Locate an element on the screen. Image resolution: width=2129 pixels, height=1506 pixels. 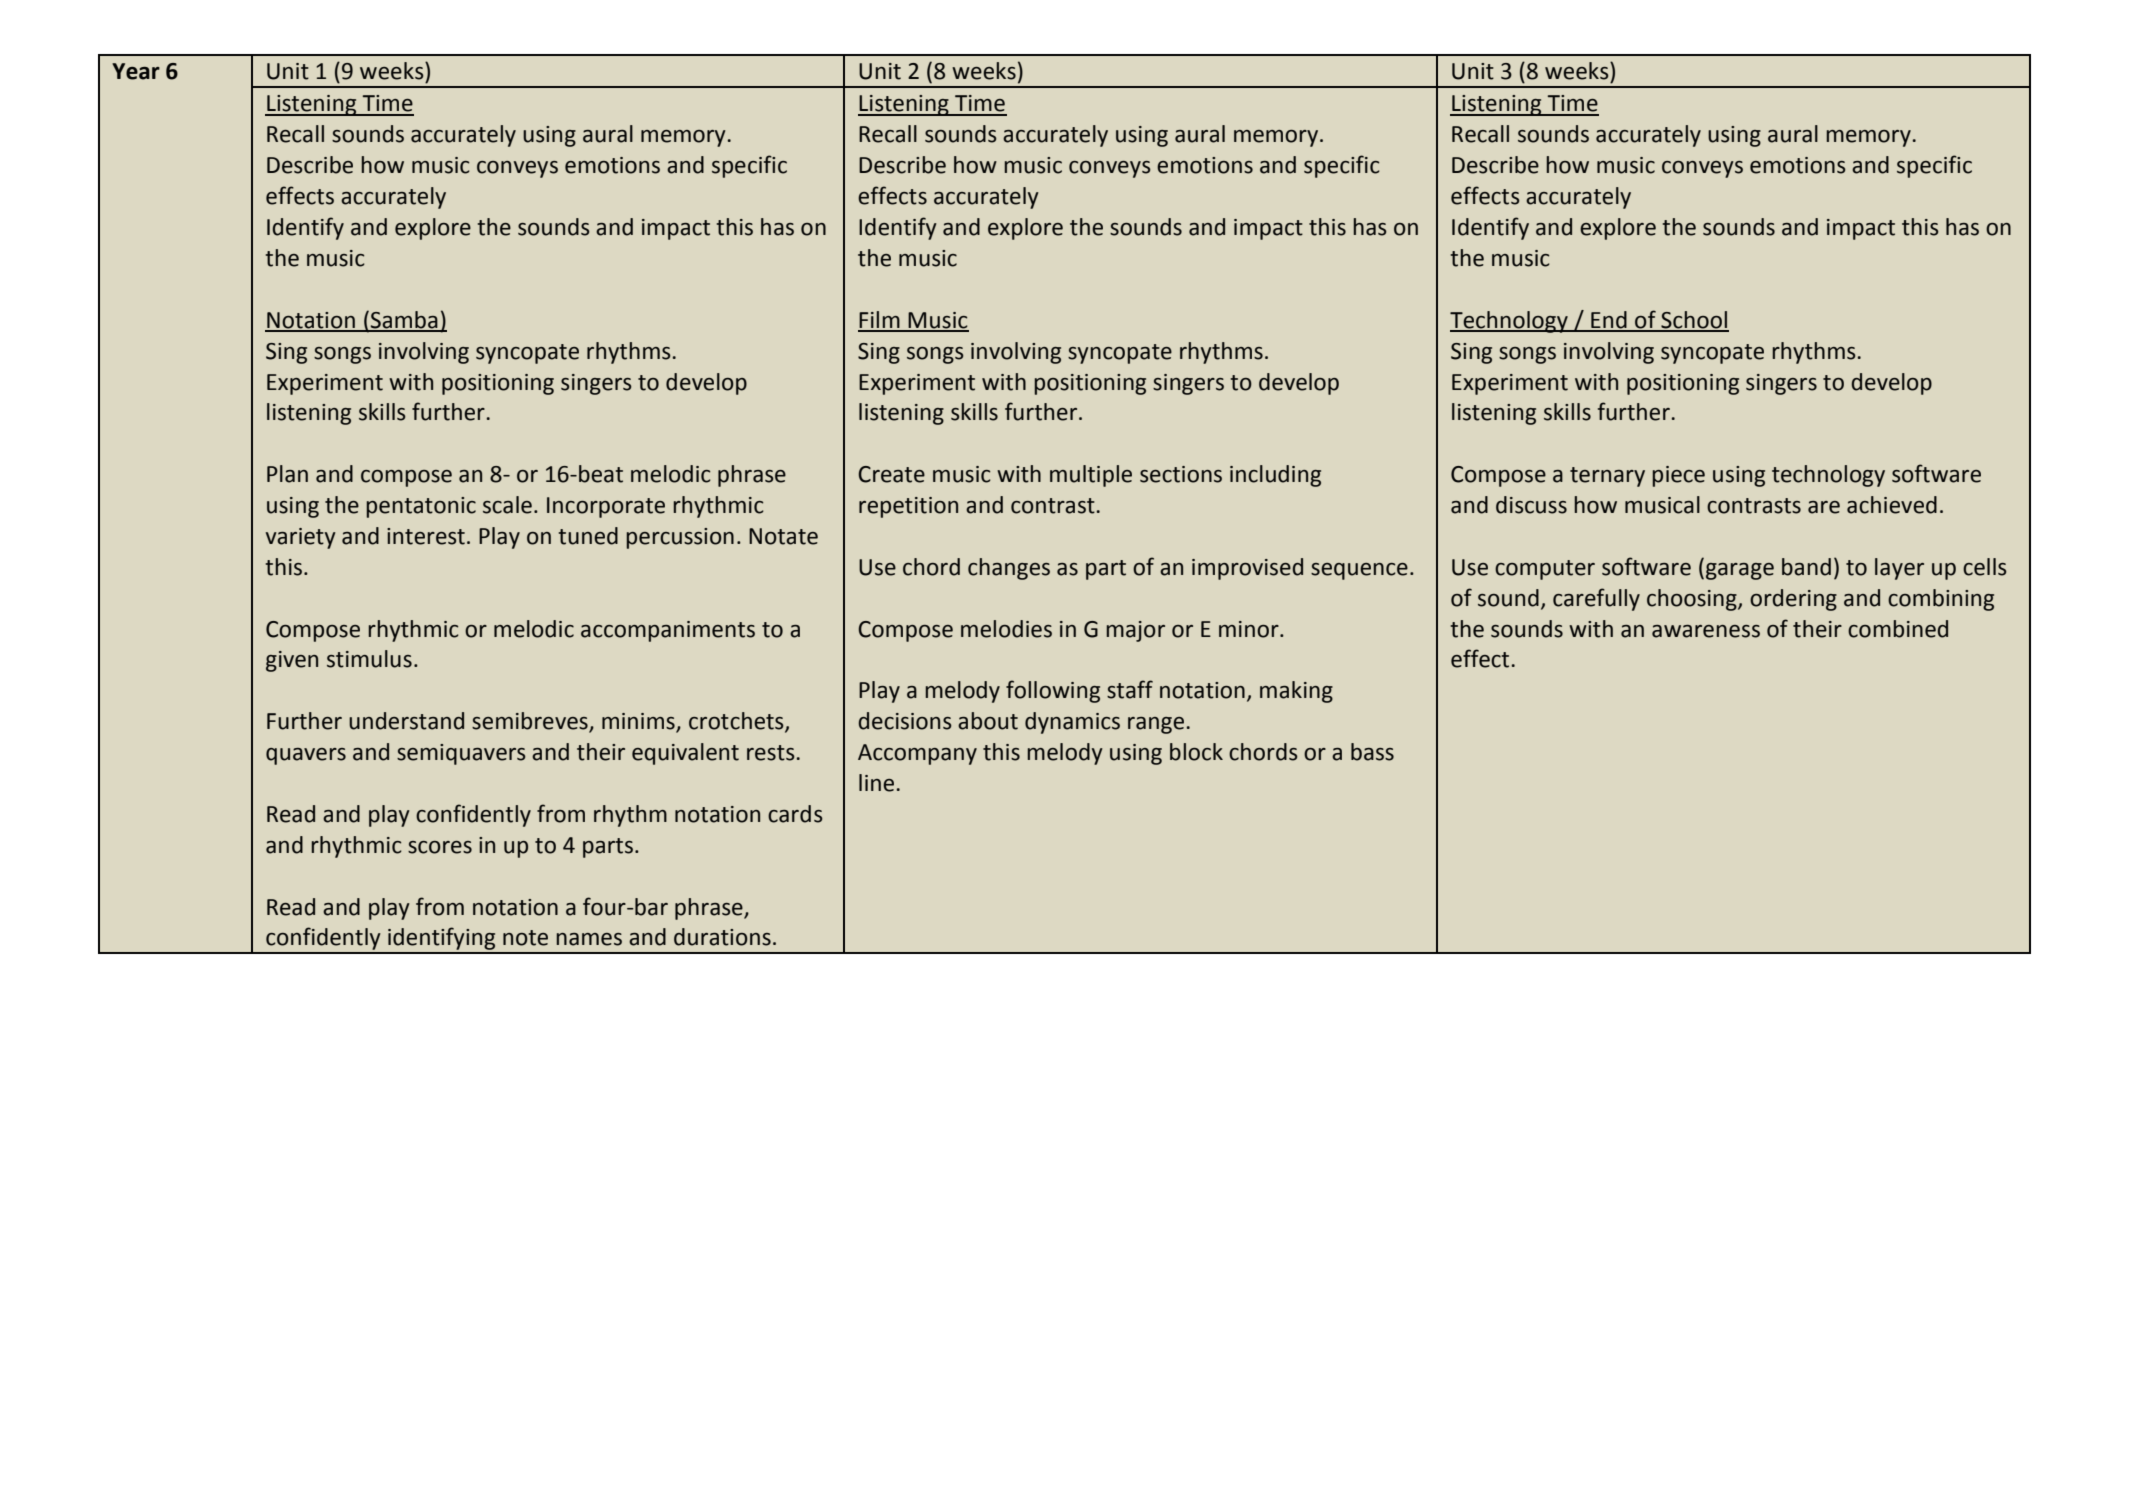
piece is located at coordinates (1678, 476).
